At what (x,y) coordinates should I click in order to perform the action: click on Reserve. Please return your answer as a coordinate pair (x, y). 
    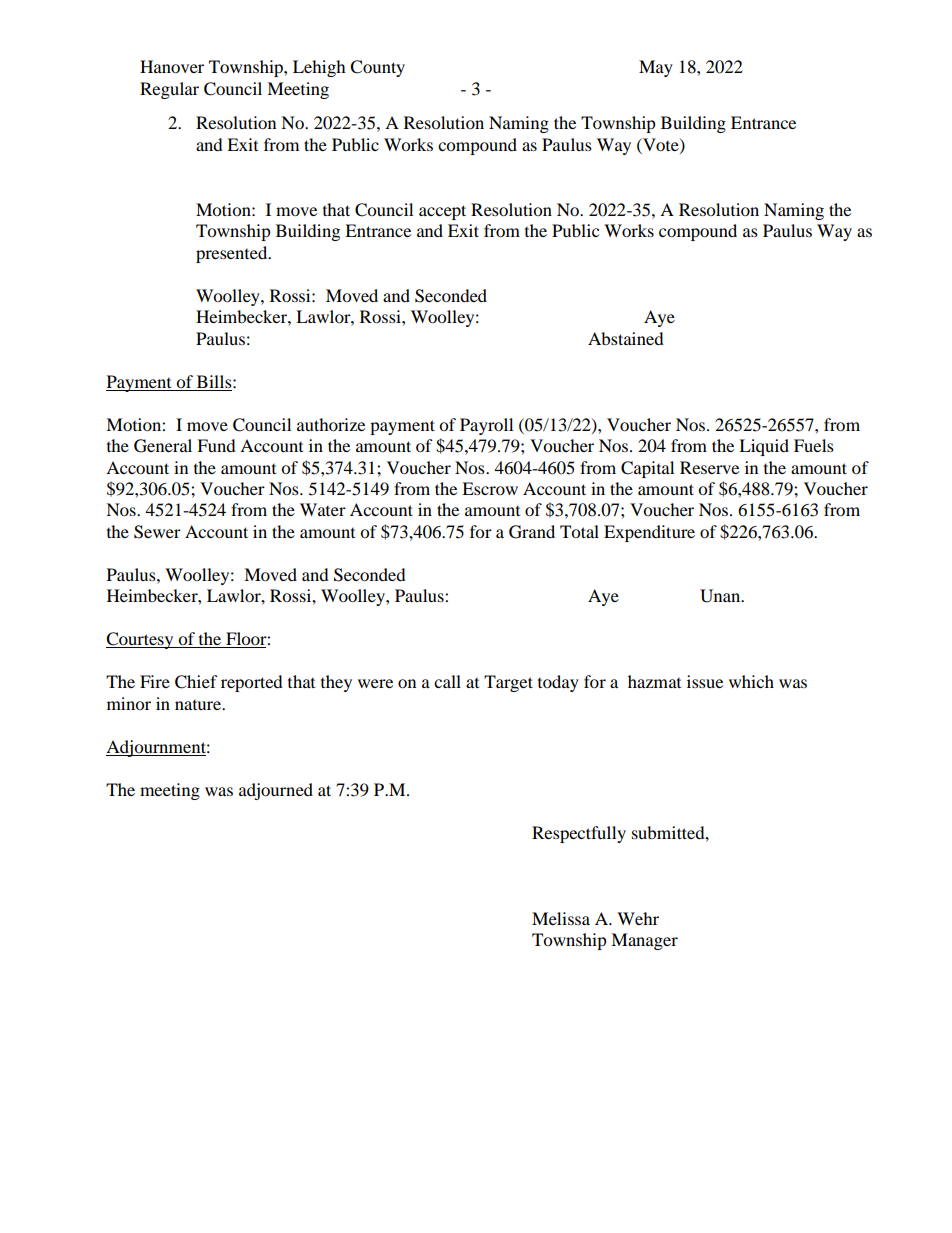
    Looking at the image, I should click on (709, 467).
